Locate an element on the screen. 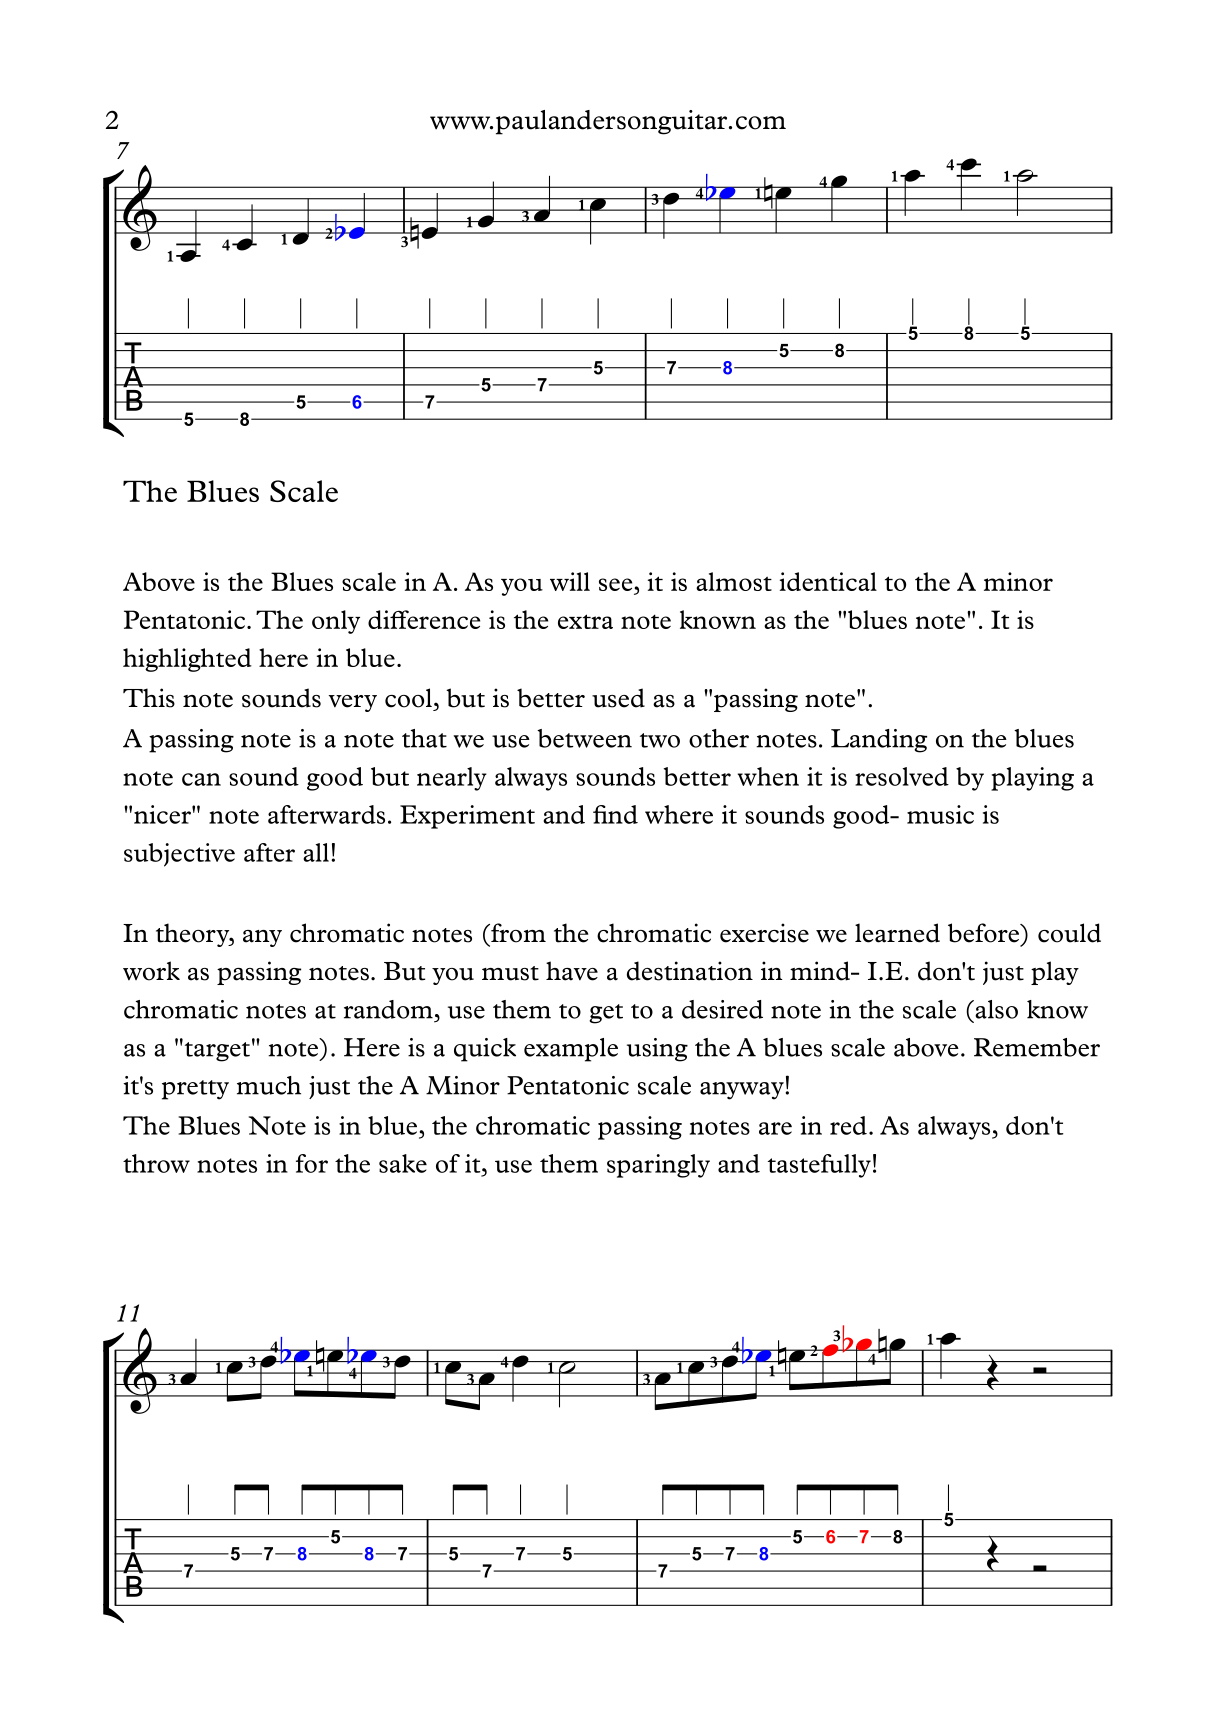  tastefully is located at coordinates (819, 1166).
